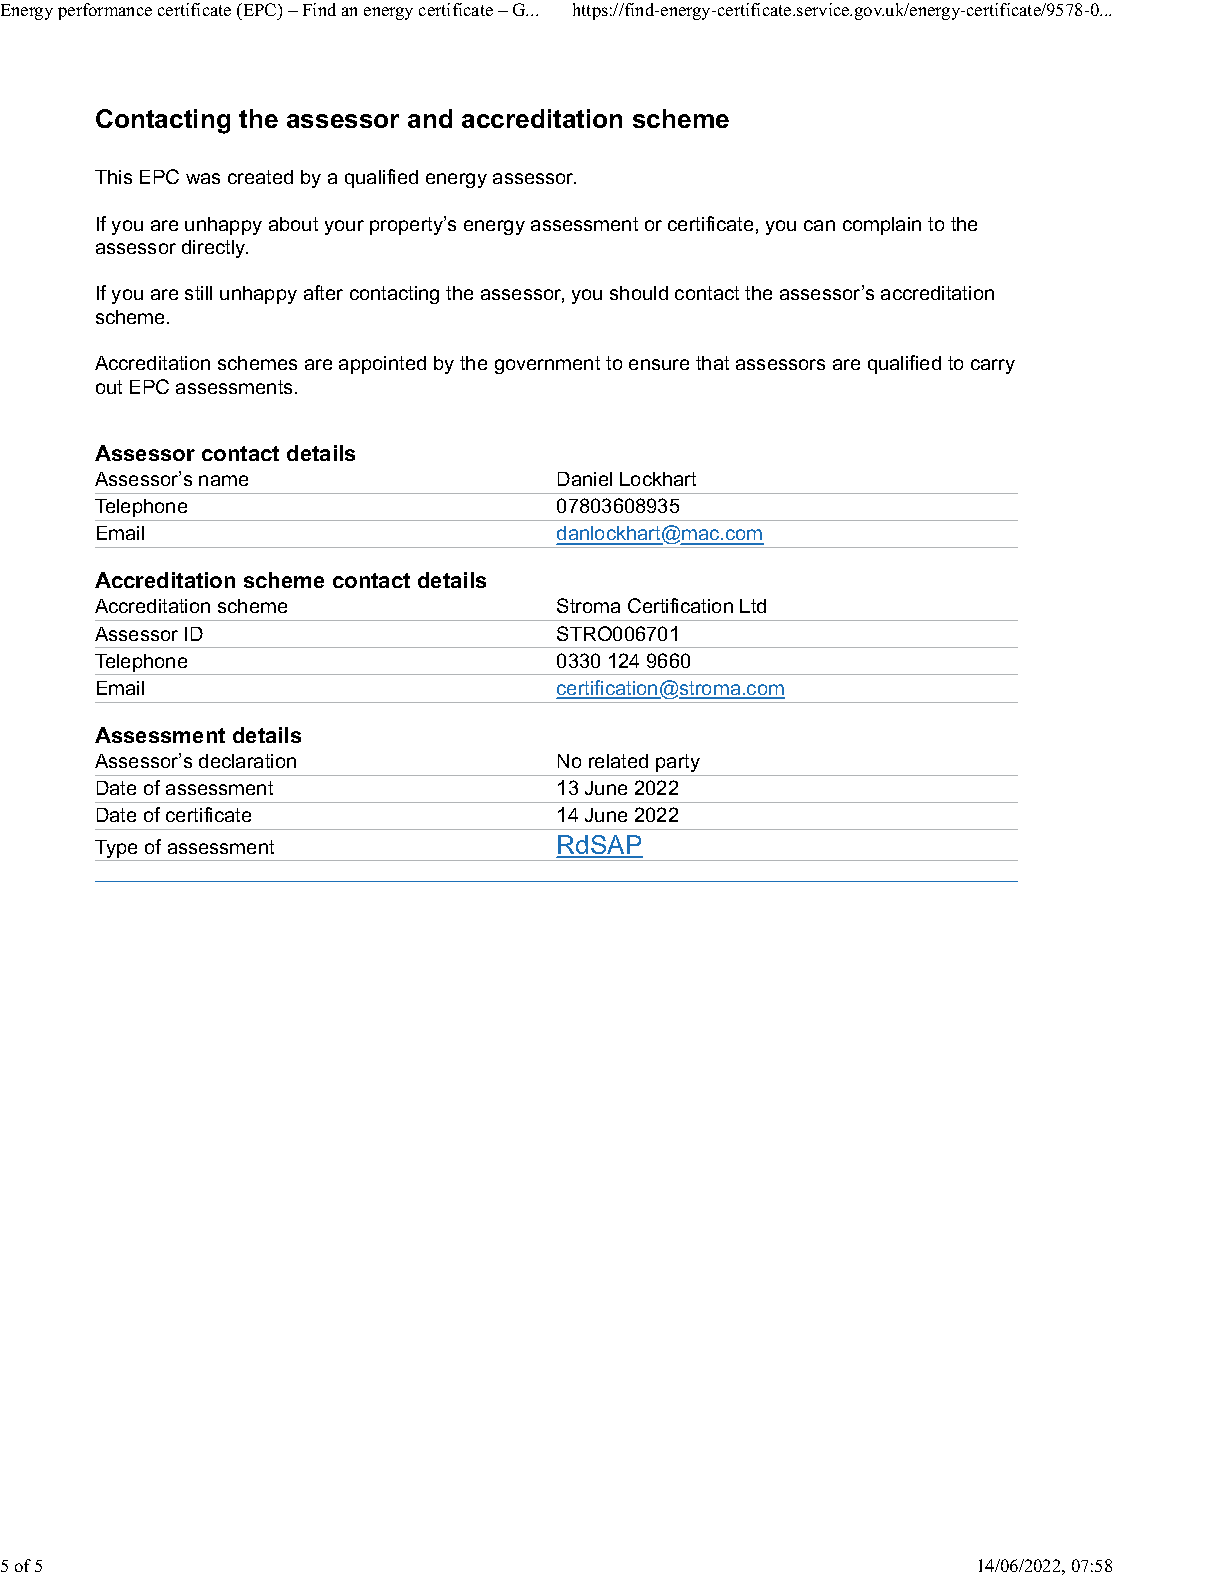 This image has width=1217, height=1576. I want to click on Daniel, so click(585, 479).
